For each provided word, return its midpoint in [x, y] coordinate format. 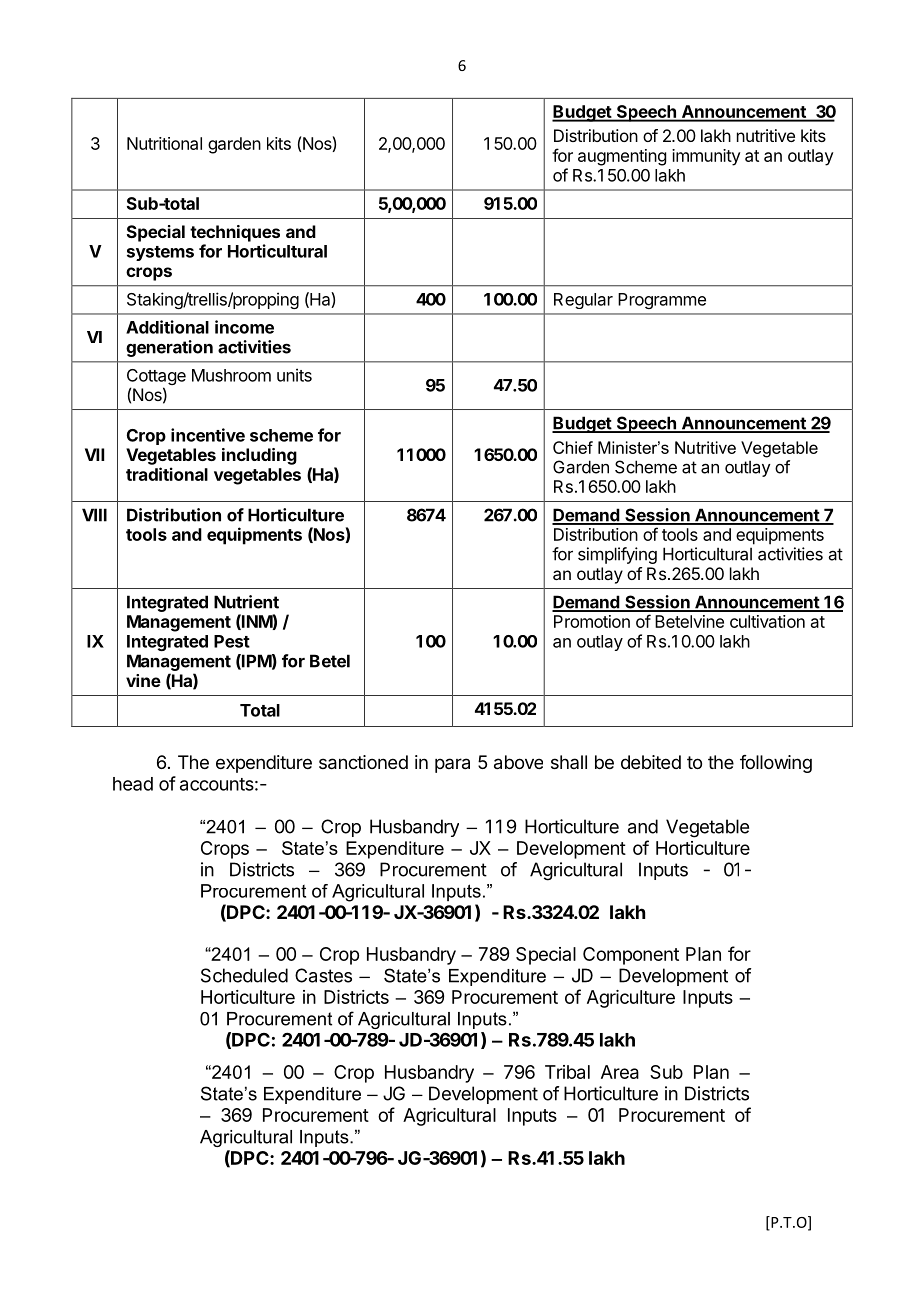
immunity [706, 157]
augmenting [622, 157]
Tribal [567, 1072]
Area [620, 1072]
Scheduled [244, 975]
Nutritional [164, 143]
